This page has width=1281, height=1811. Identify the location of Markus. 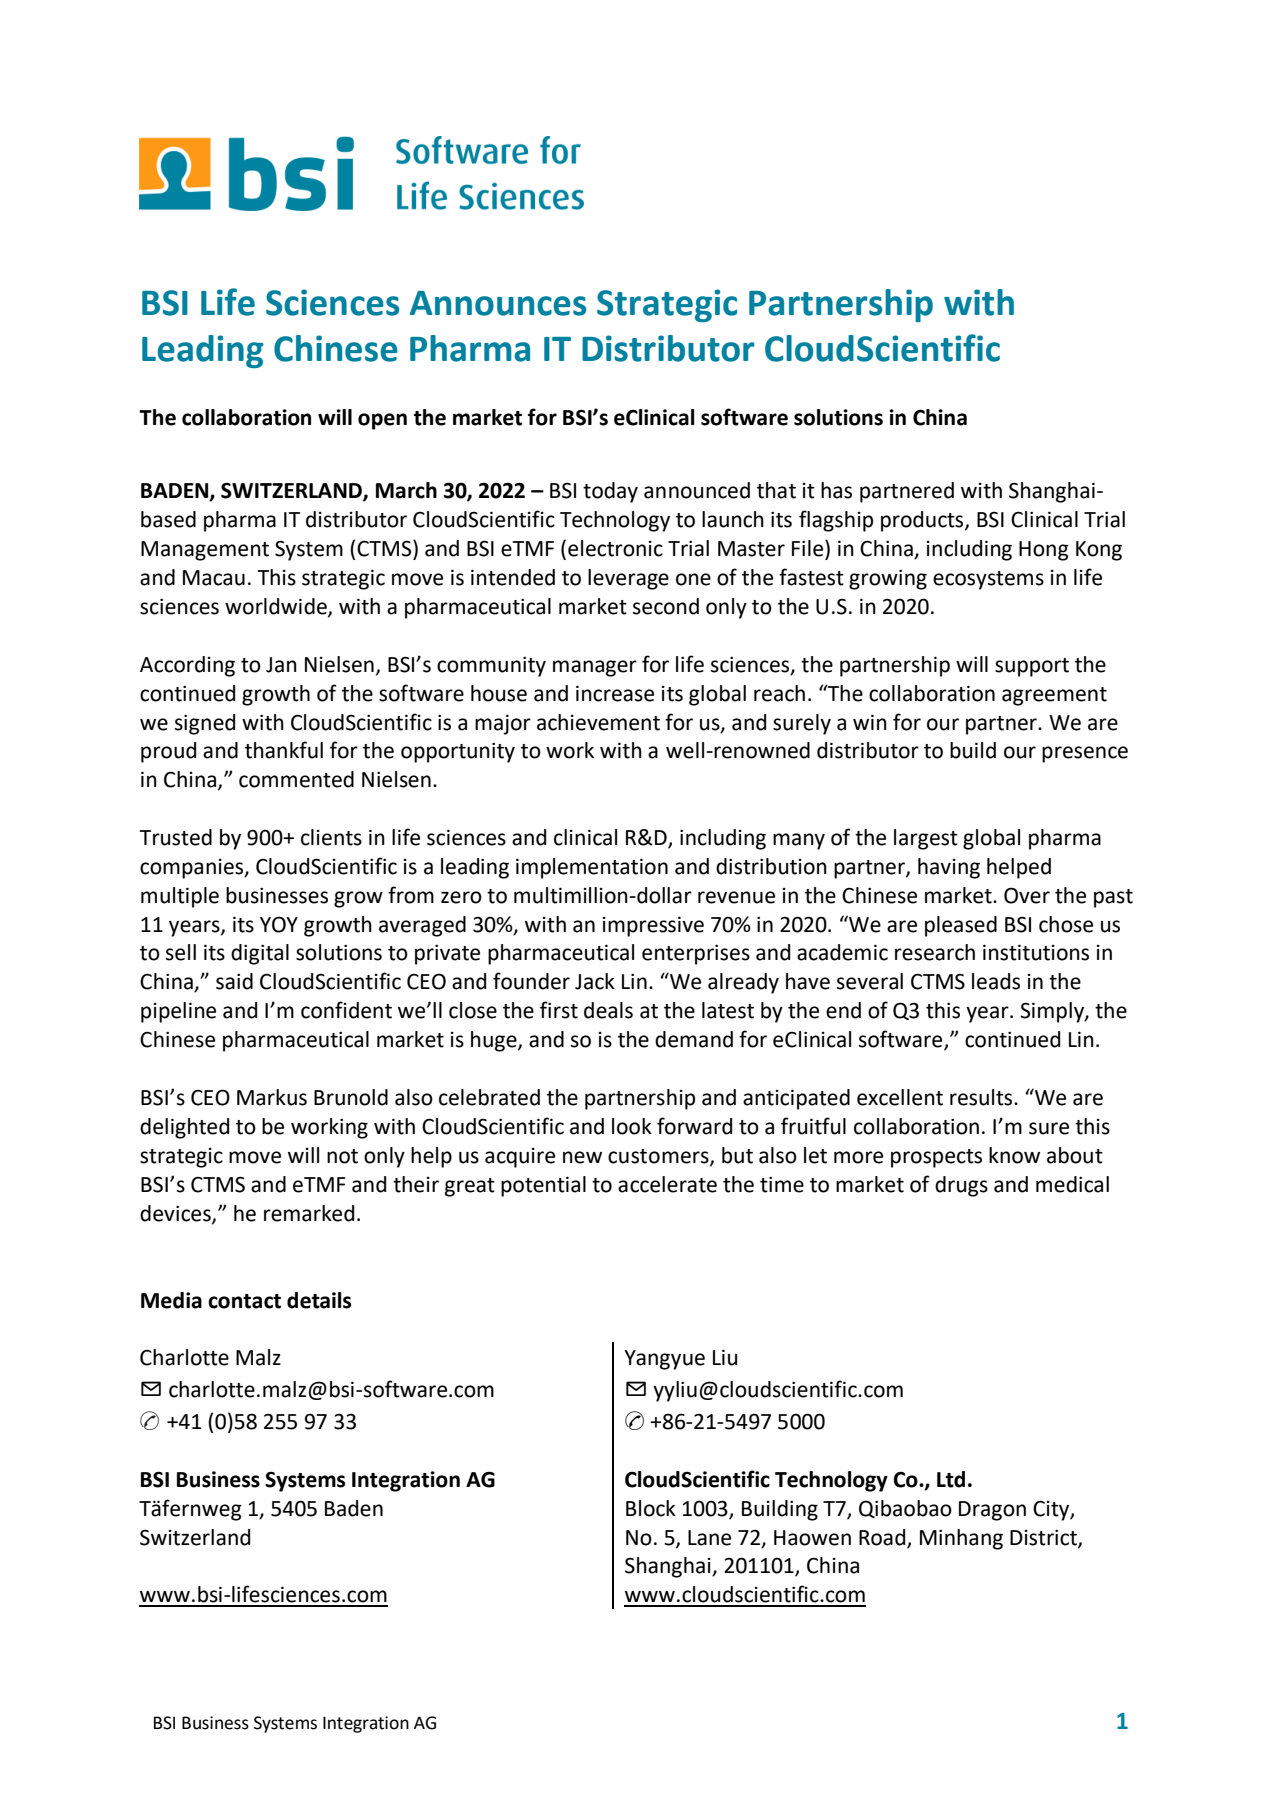
(272, 1097).
